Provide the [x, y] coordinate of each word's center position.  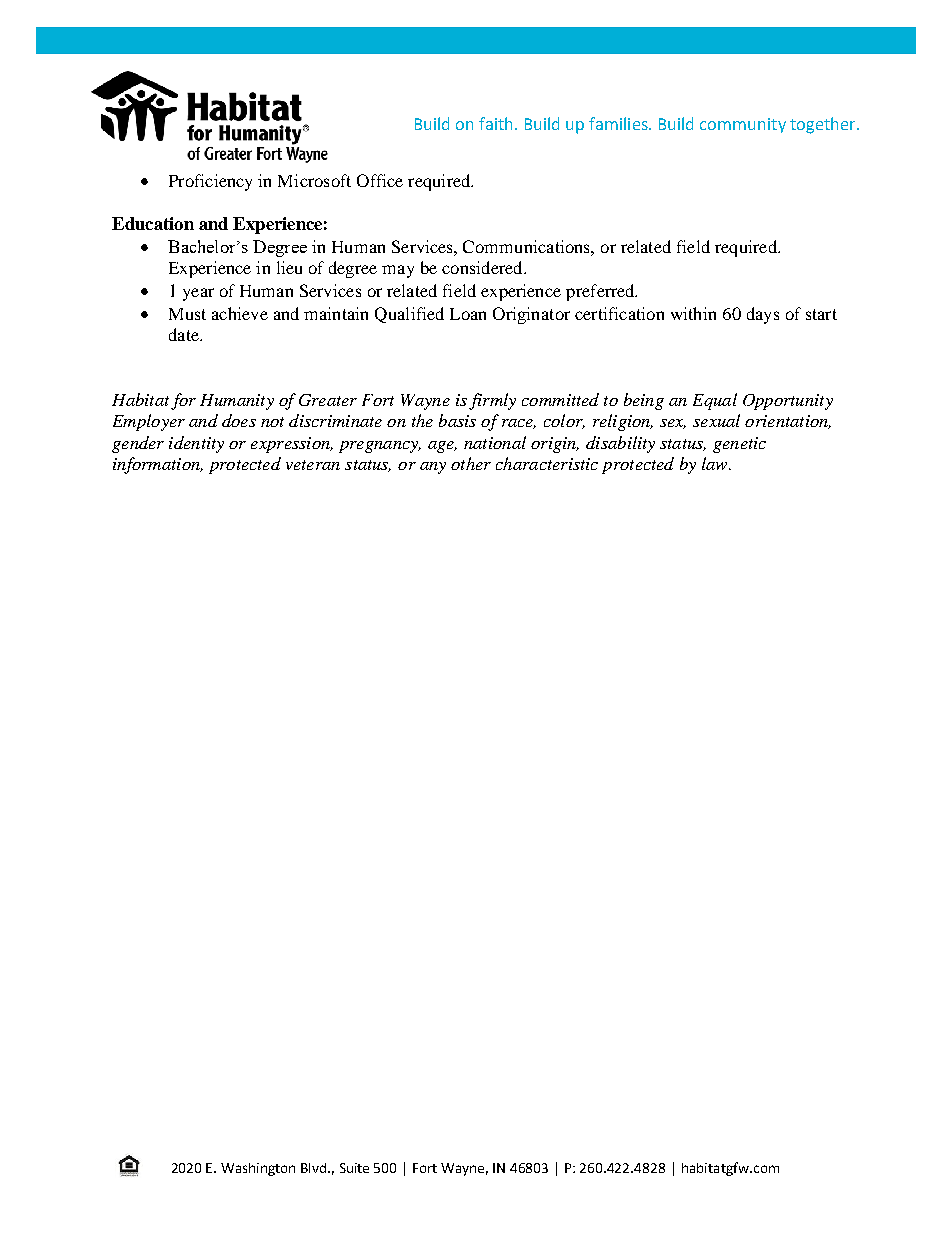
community [743, 125]
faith [495, 123]
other [471, 463]
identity [196, 444]
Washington [258, 1169]
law [716, 463]
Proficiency [210, 182]
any [433, 468]
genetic [739, 445]
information [157, 465]
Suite [354, 1168]
